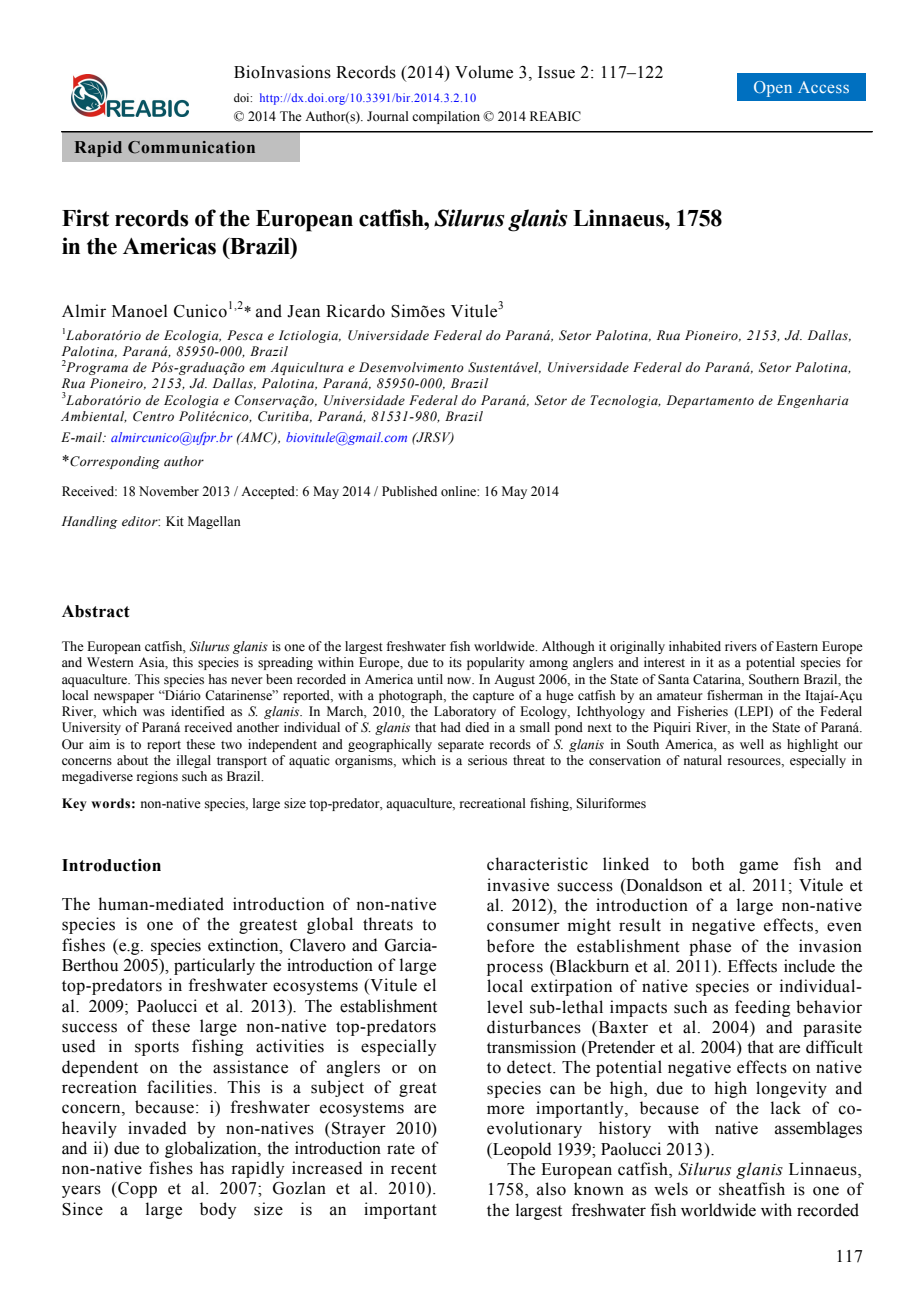  I want to click on November, so click(169, 491).
